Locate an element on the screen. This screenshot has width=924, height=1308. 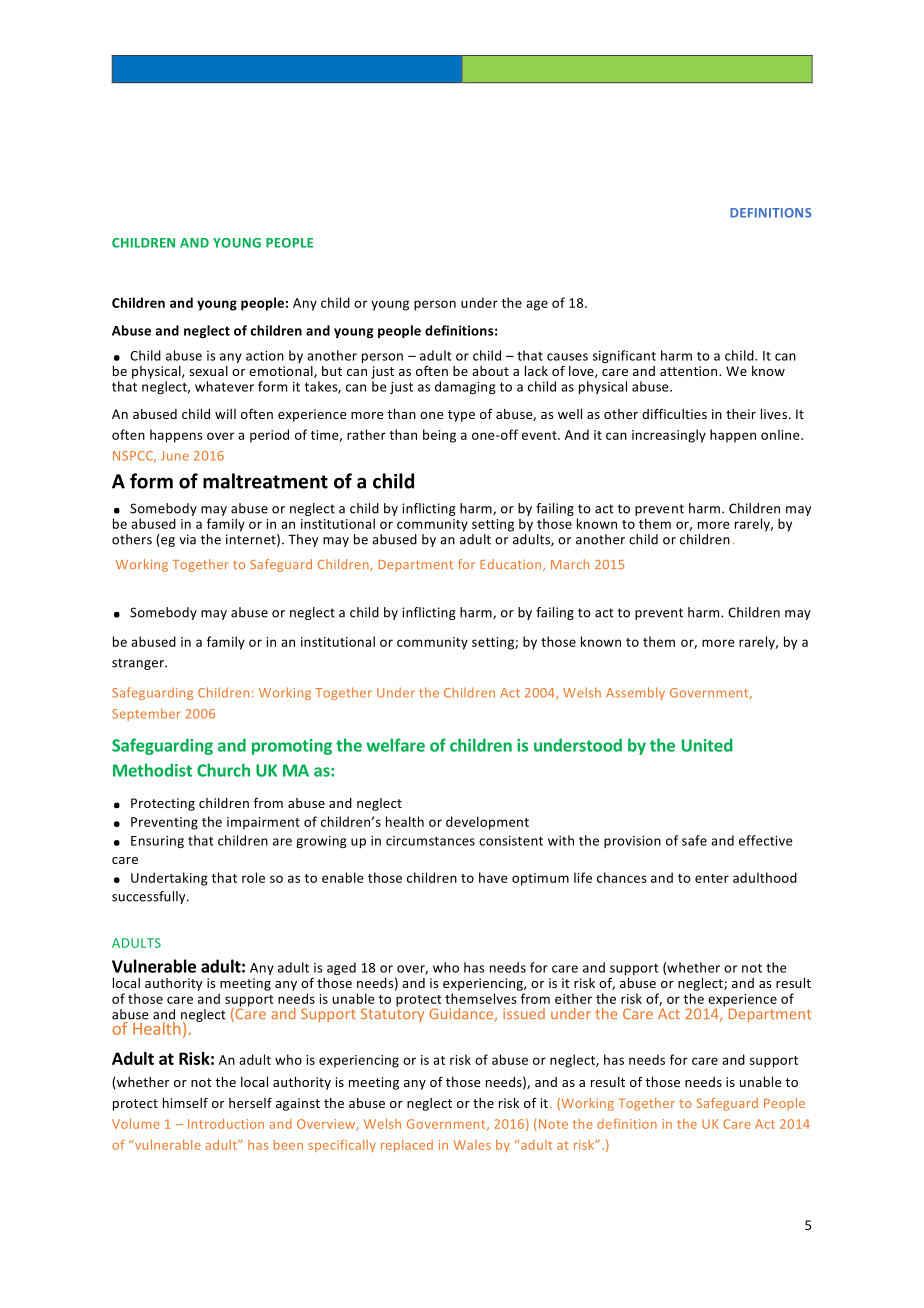
damaging is located at coordinates (465, 387).
